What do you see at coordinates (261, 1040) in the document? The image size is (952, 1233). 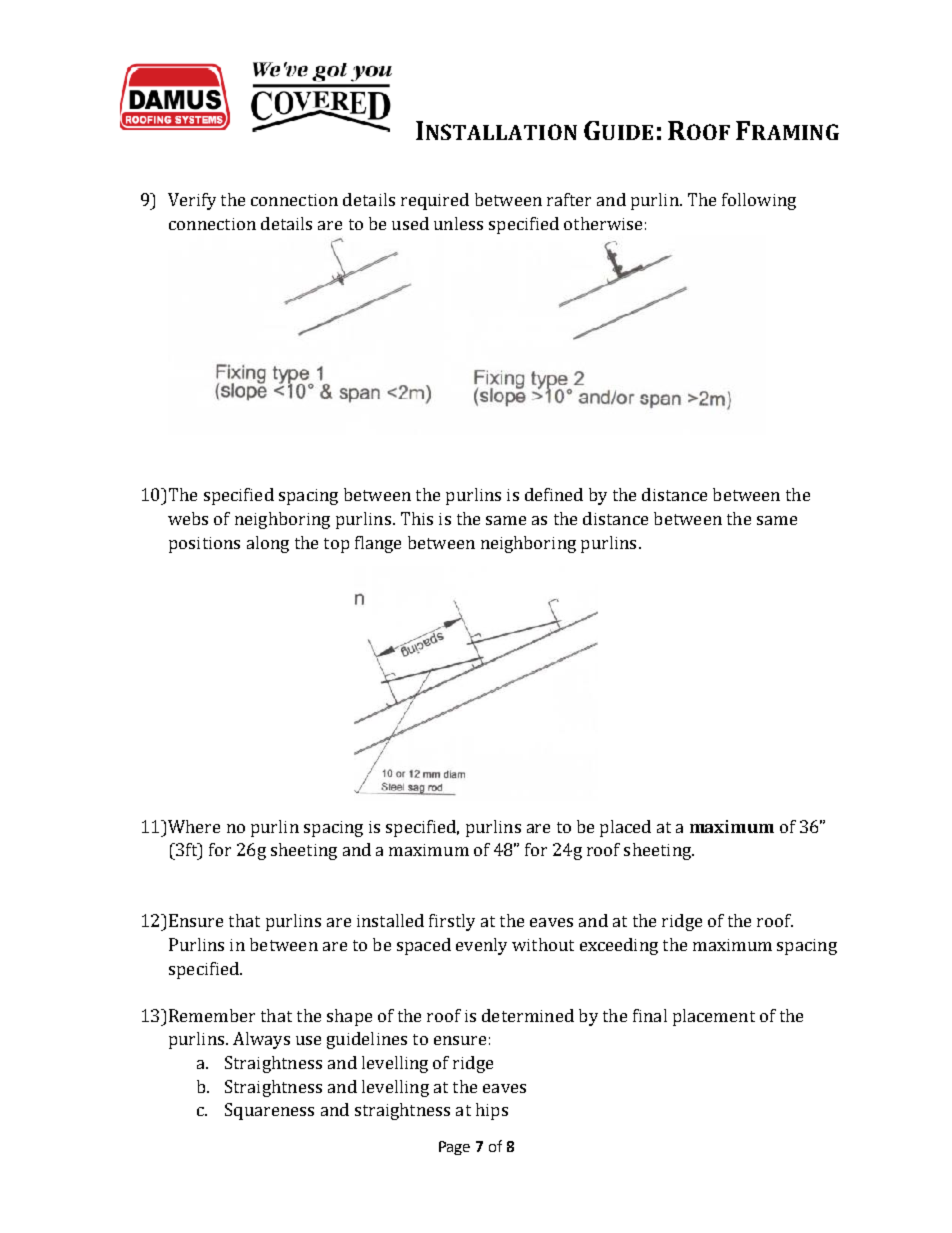 I see `Always` at bounding box center [261, 1040].
